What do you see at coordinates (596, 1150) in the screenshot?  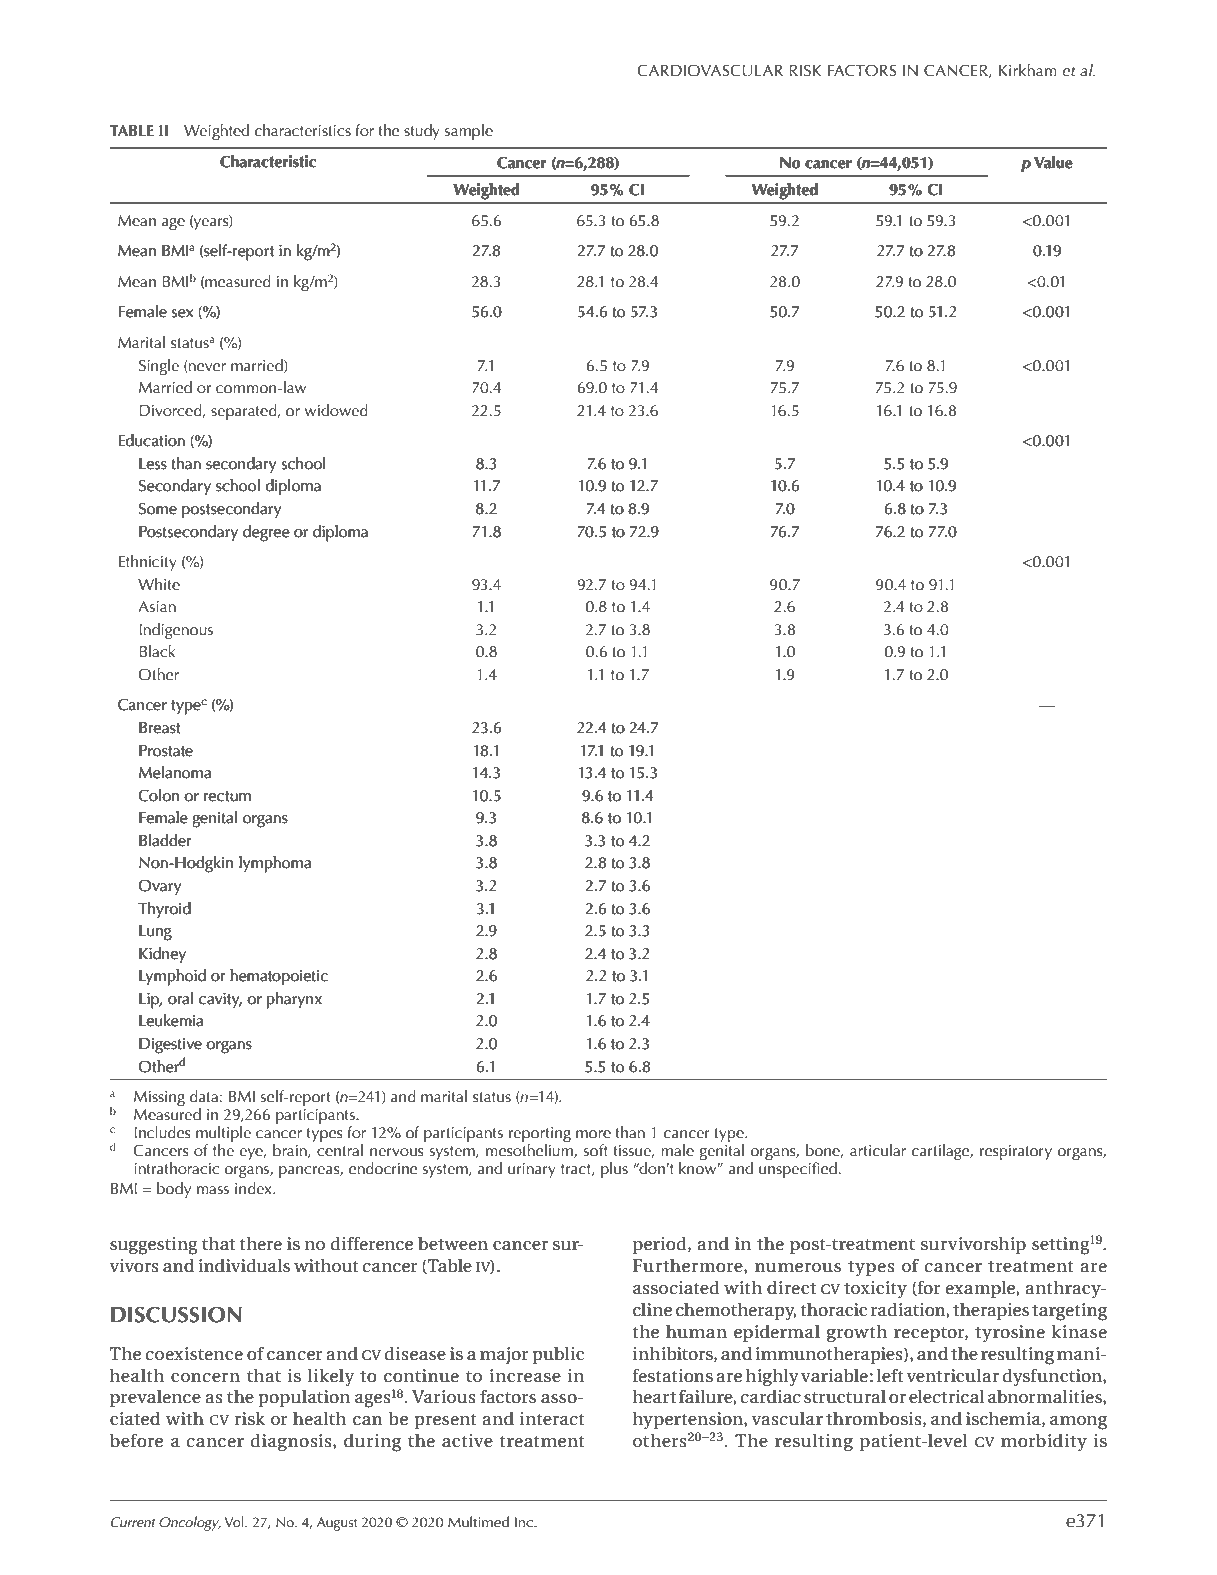 I see `soft` at bounding box center [596, 1150].
